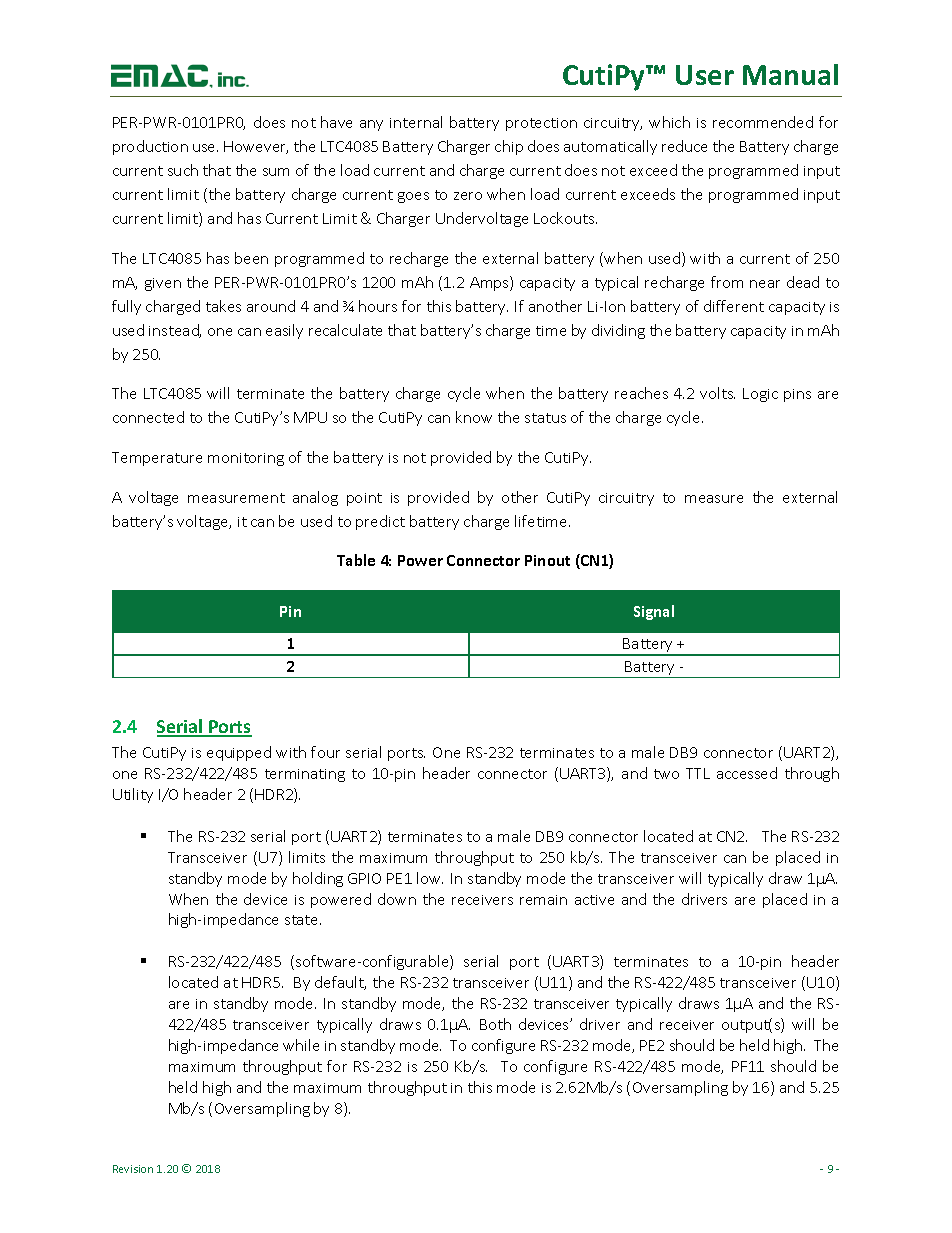 Image resolution: width=952 pixels, height=1233 pixels. I want to click on equipped, so click(239, 753).
